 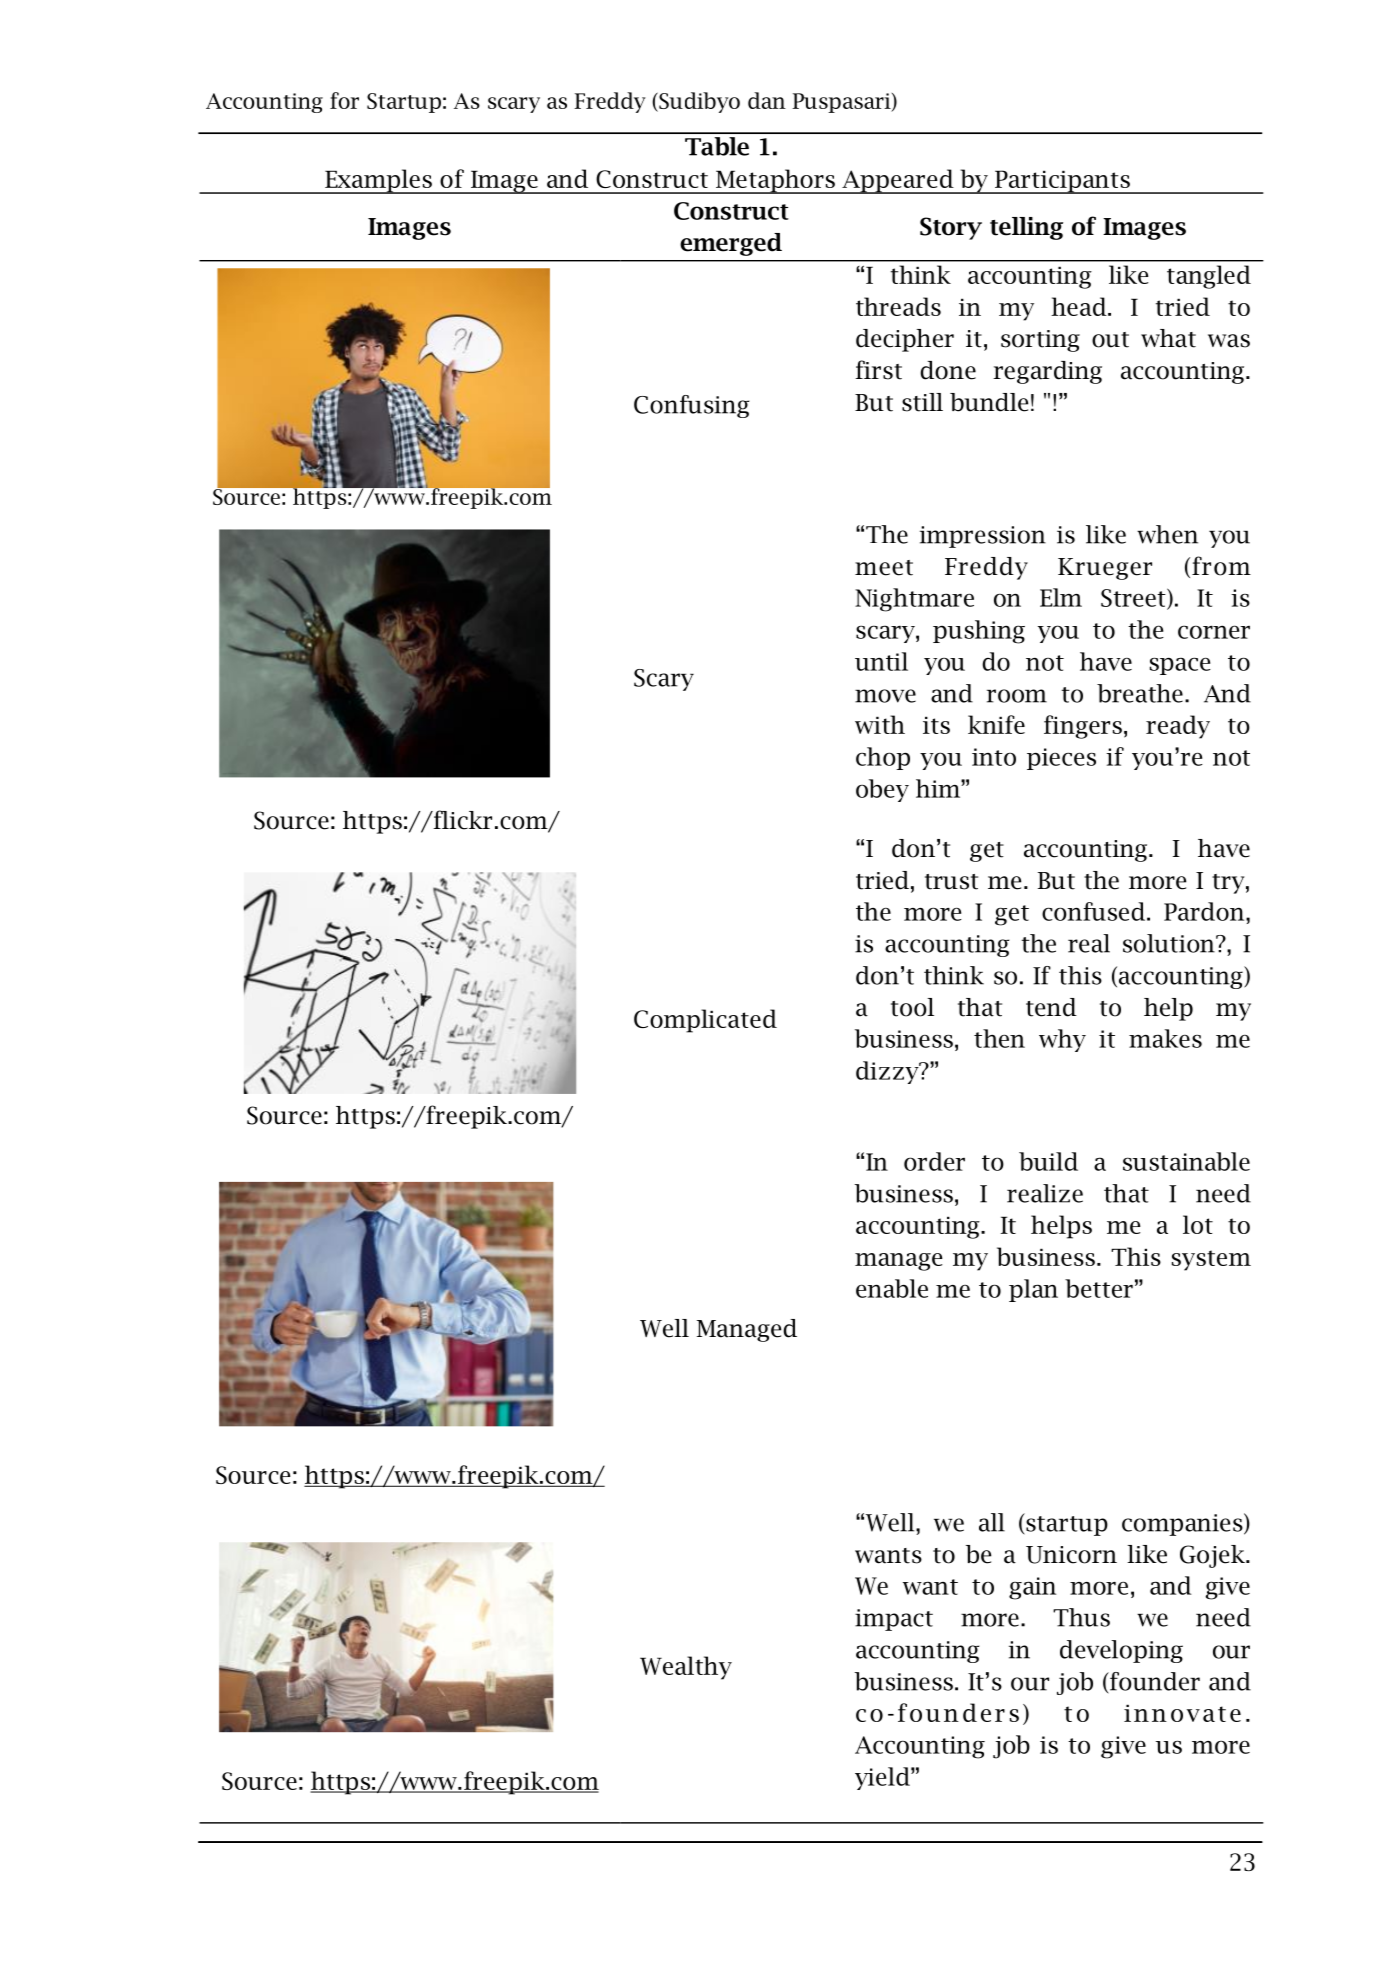 I want to click on Confusing, so click(x=691, y=406).
